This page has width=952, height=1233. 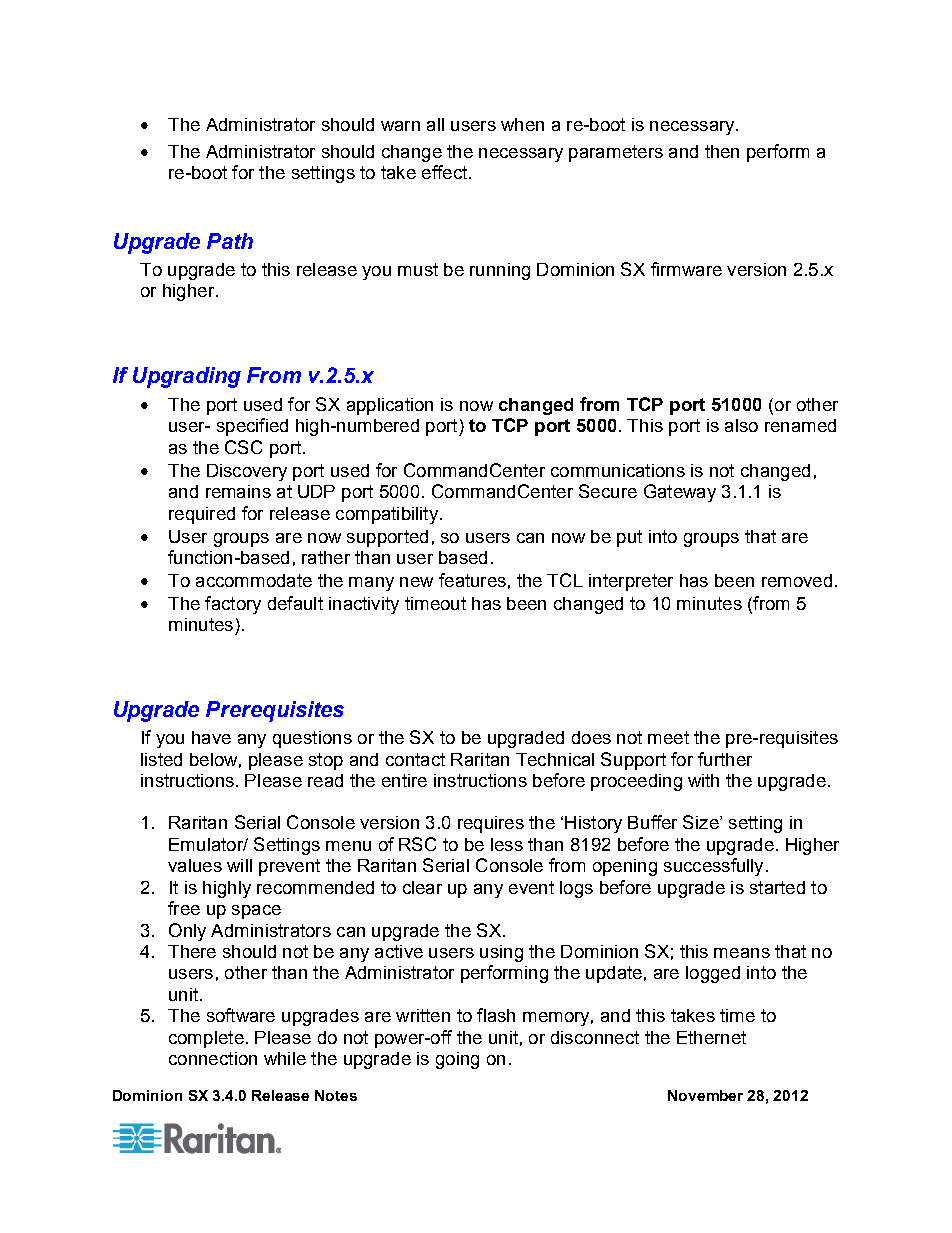 I want to click on then, so click(x=722, y=151).
